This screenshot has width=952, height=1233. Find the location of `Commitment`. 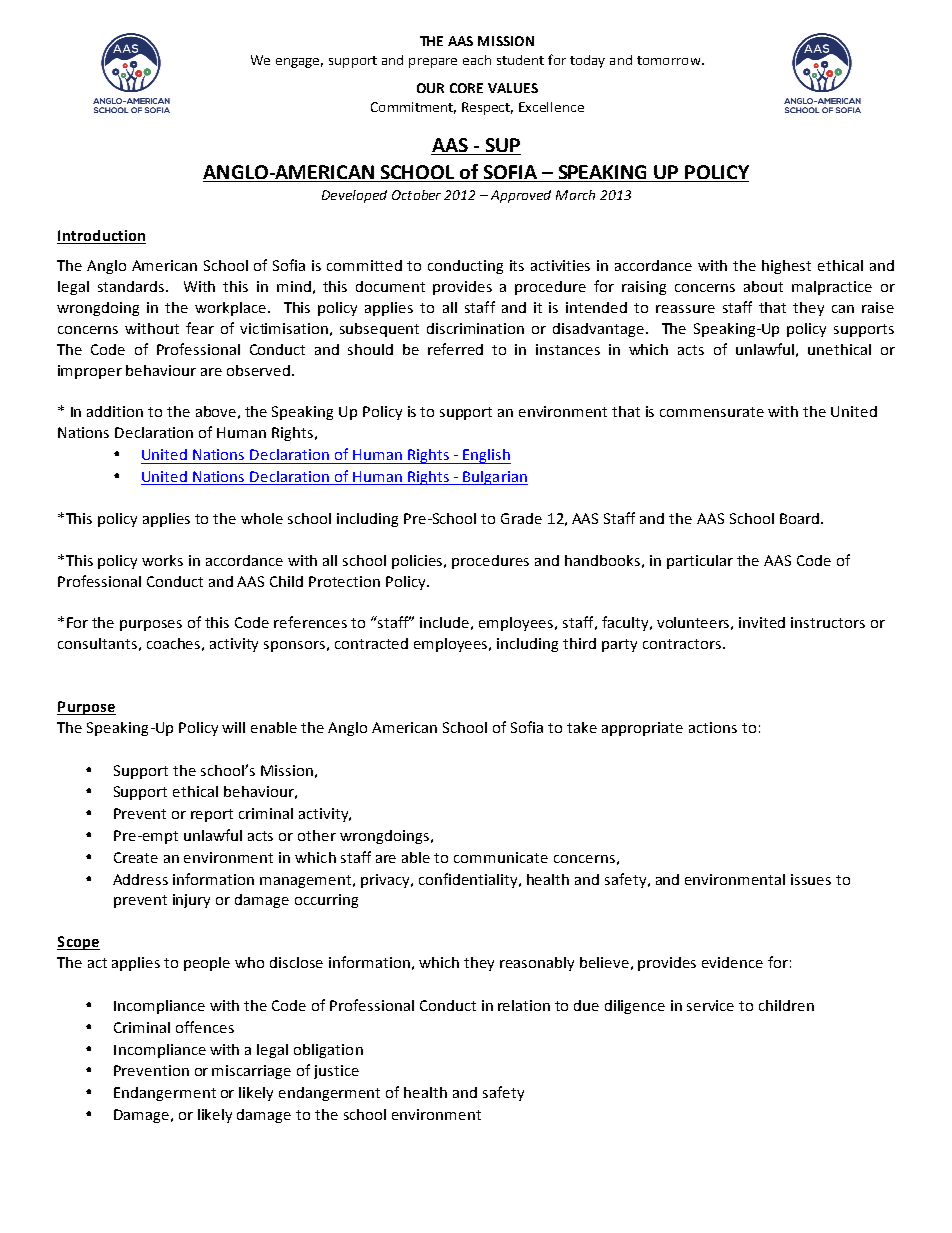

Commitment is located at coordinates (413, 108).
